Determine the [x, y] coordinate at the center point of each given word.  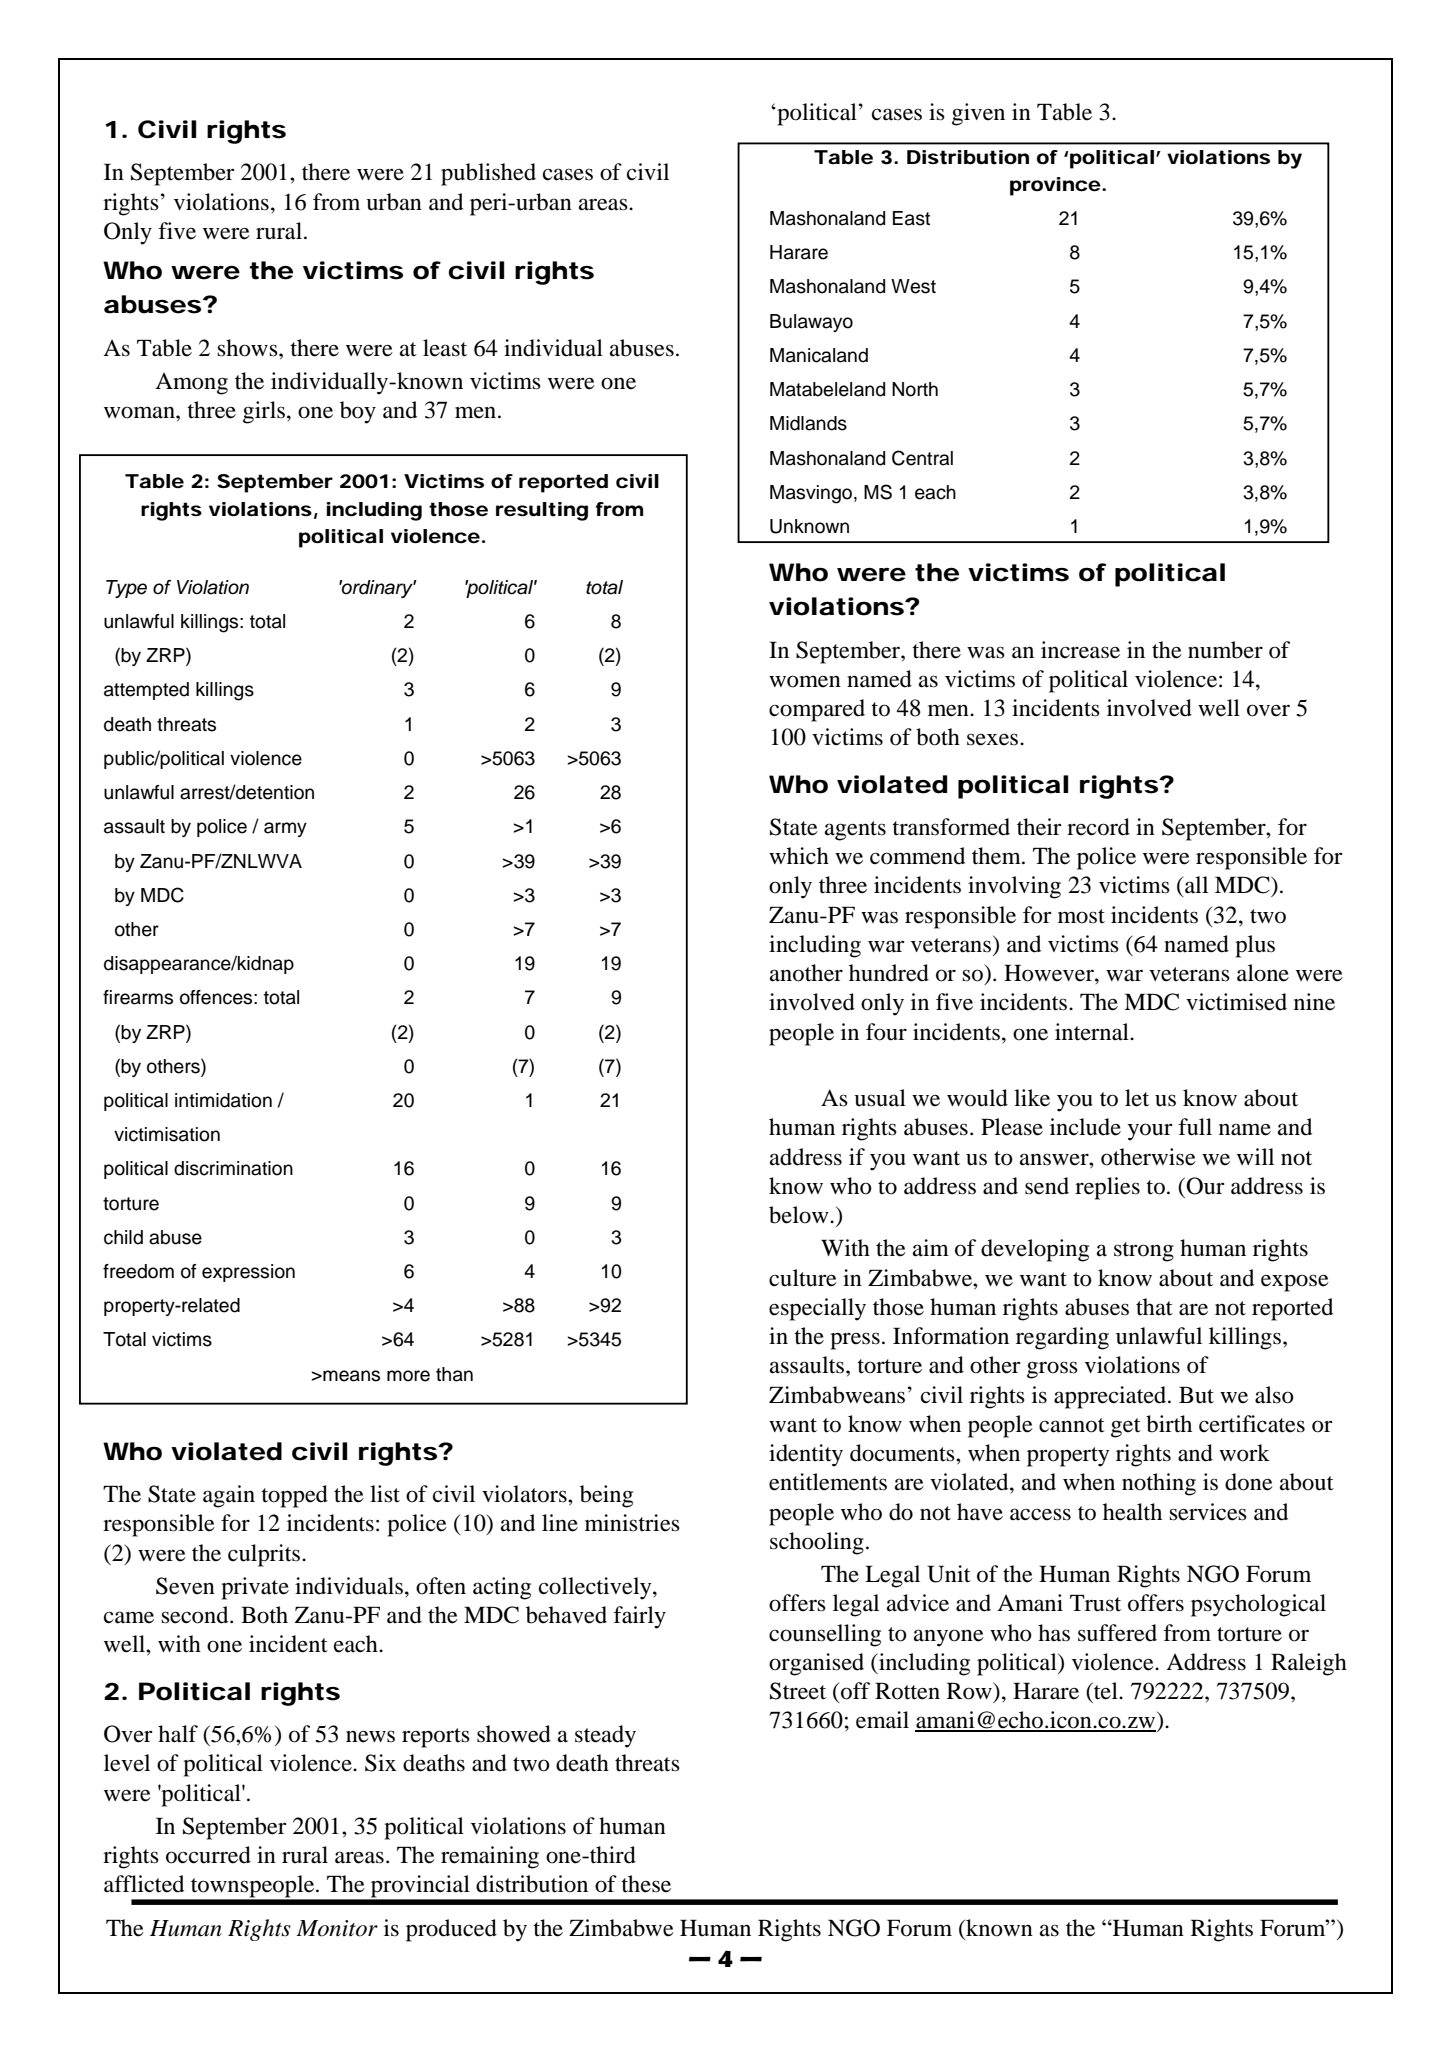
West [913, 286]
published [488, 174]
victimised [1236, 1002]
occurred [208, 1855]
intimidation [223, 1100]
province [1055, 186]
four [886, 1032]
